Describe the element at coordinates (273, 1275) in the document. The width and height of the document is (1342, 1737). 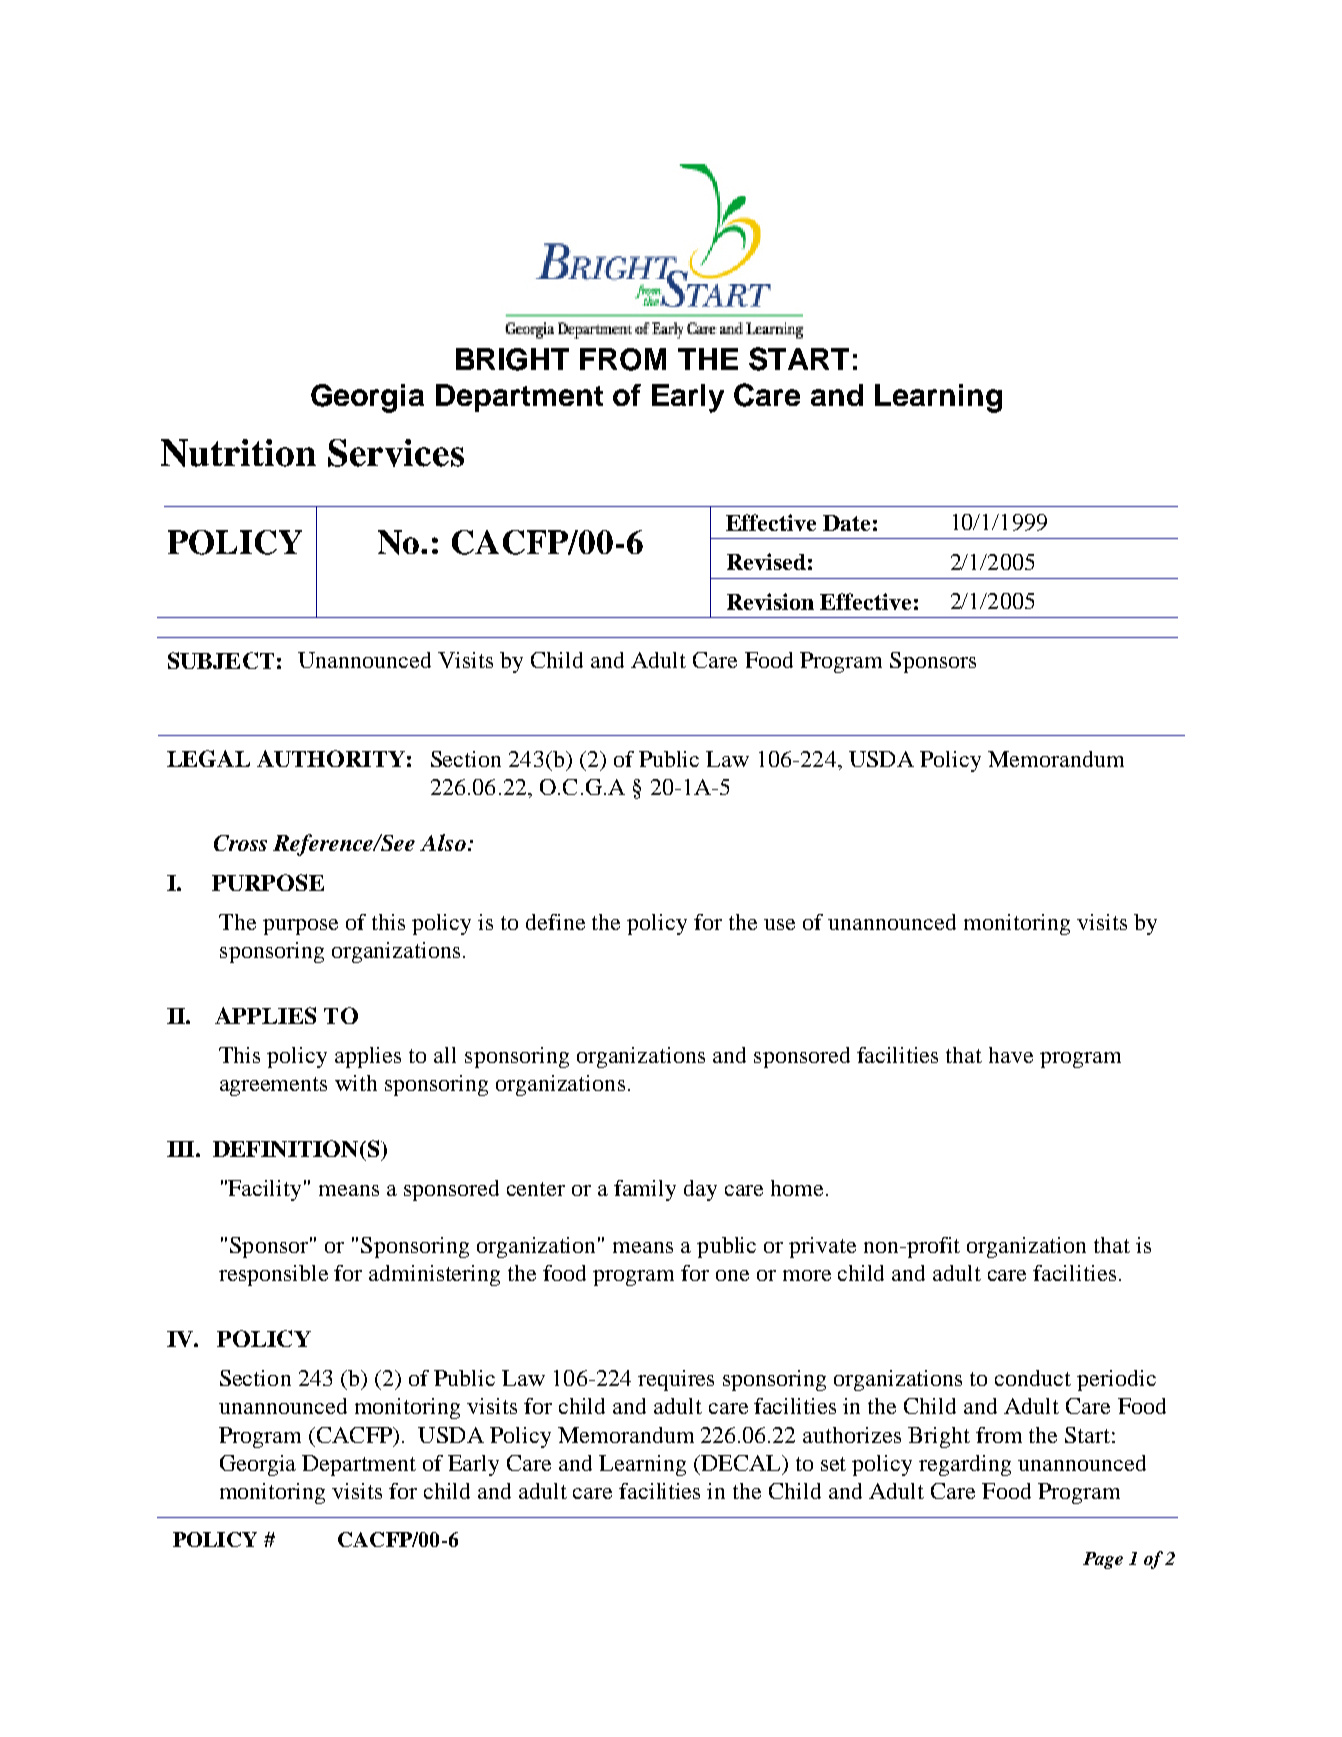
I see `responsible` at that location.
